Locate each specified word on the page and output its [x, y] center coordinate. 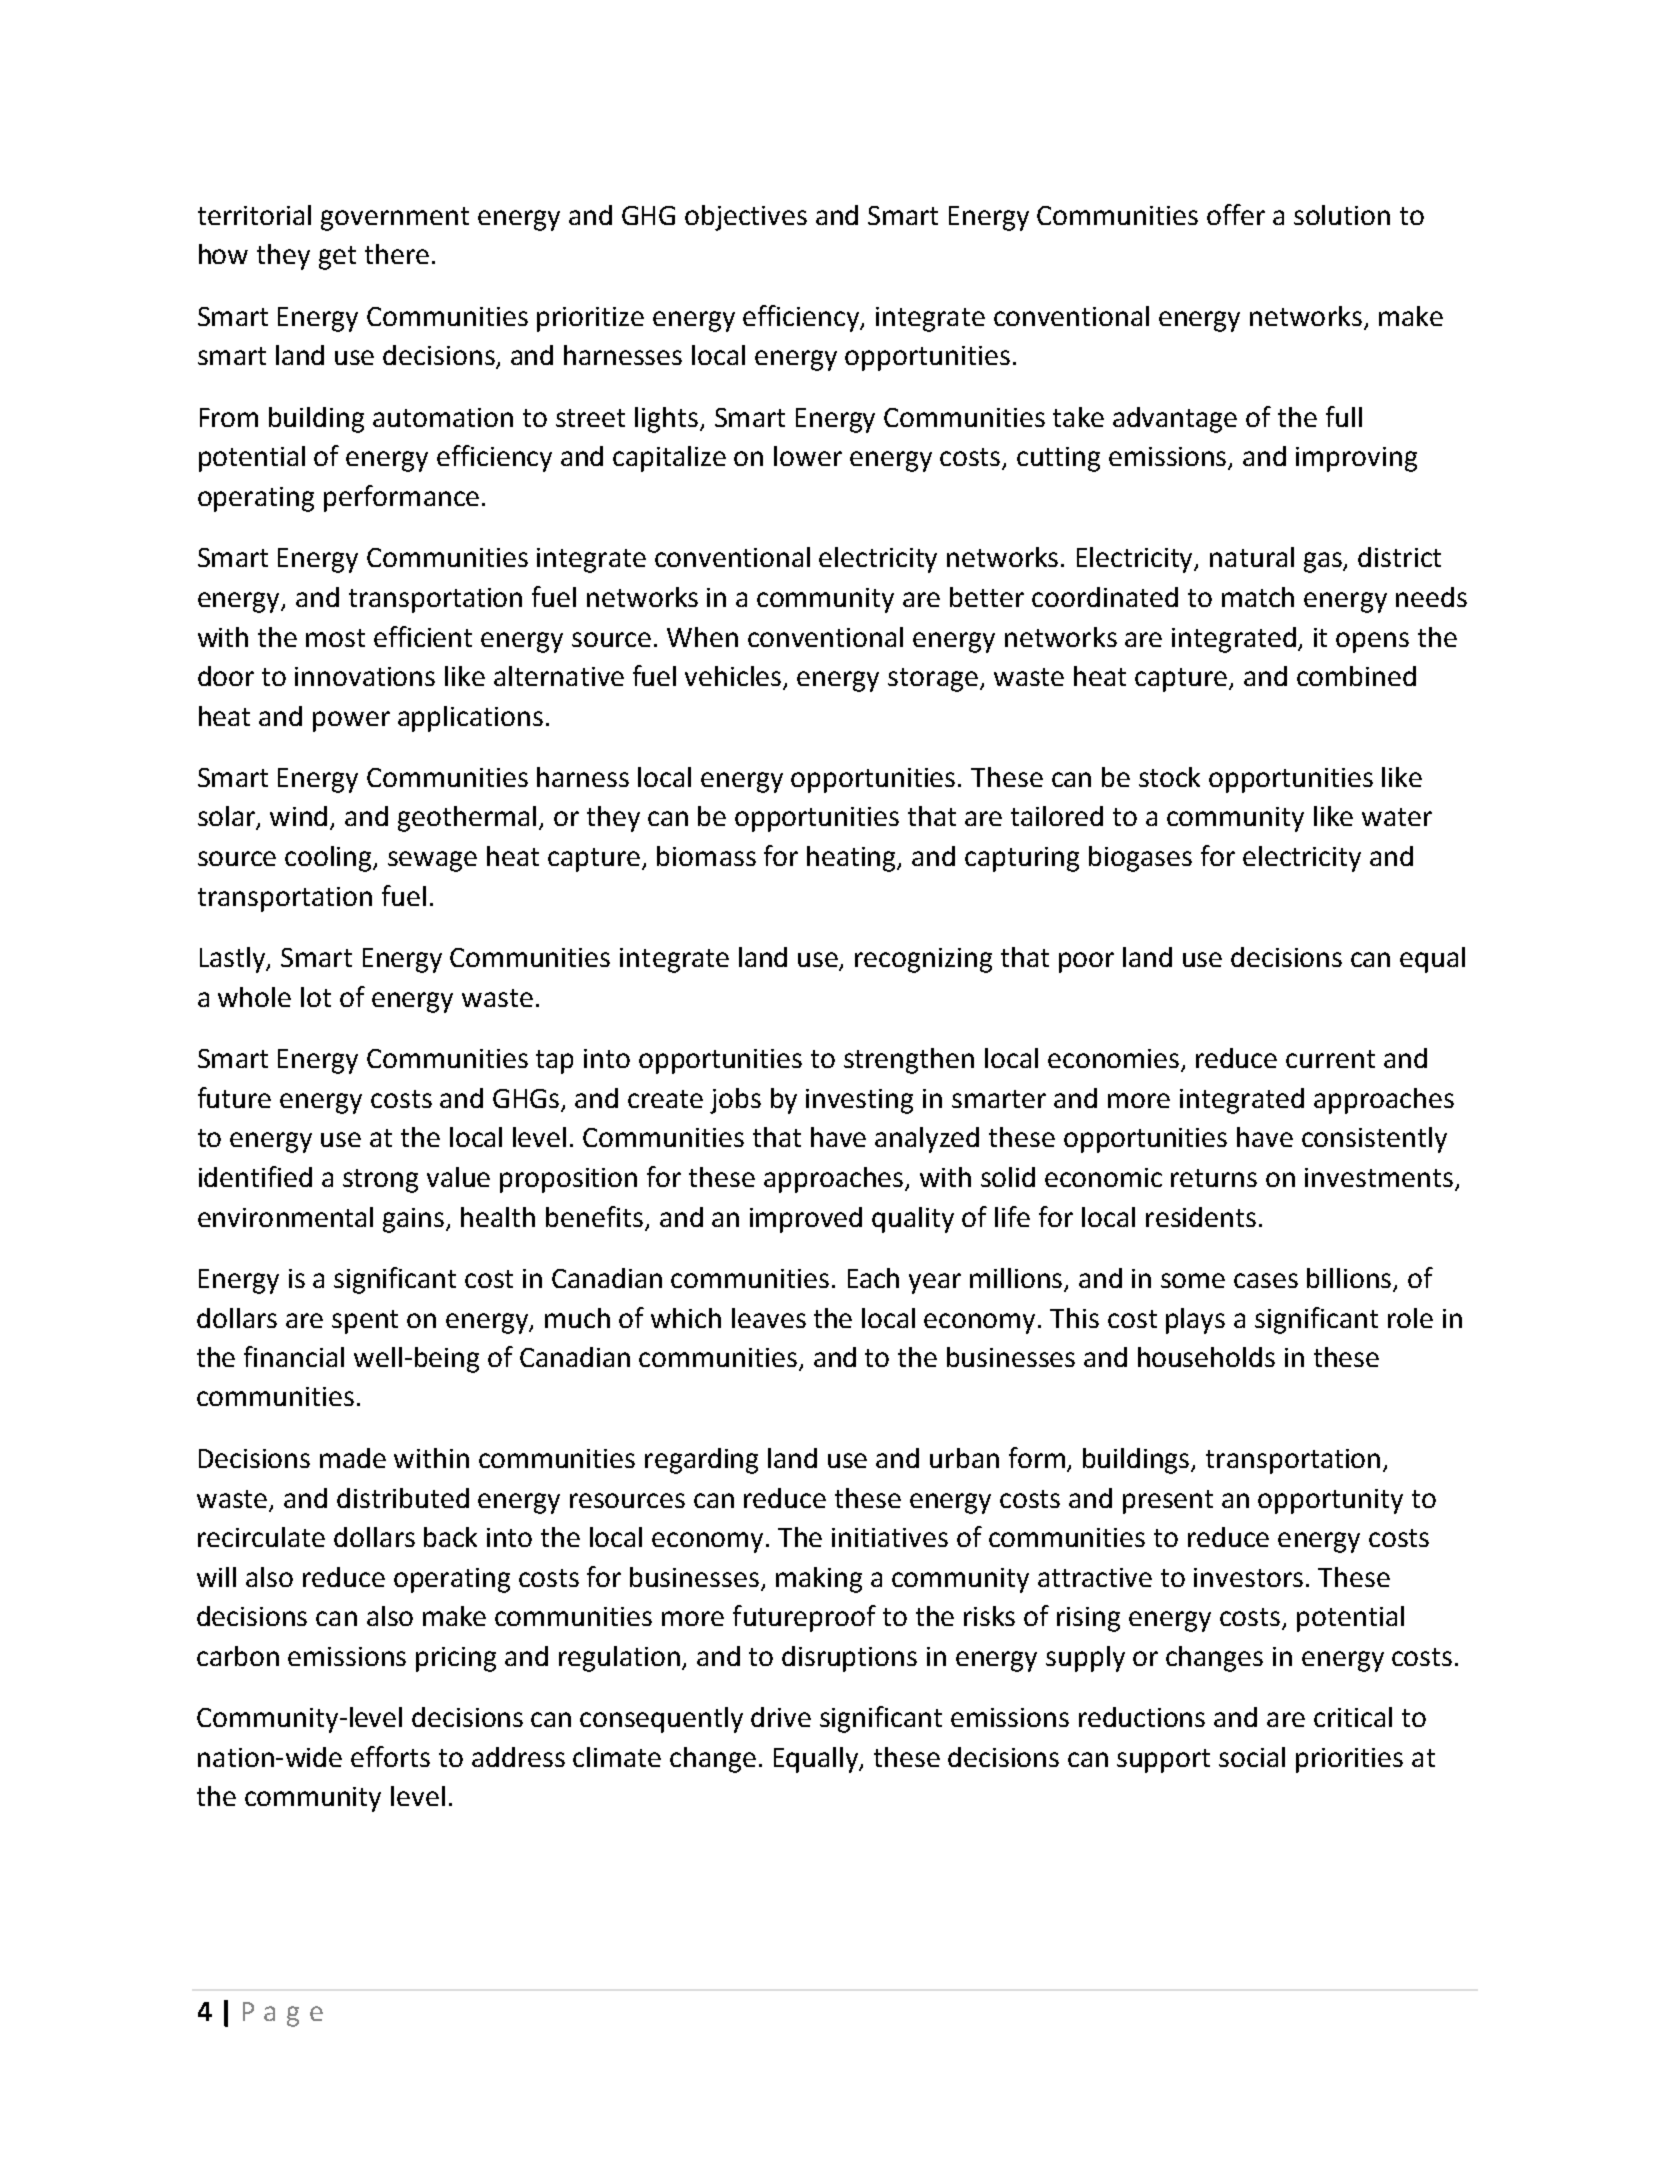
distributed [403, 1498]
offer [1236, 214]
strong [380, 1181]
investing [859, 1101]
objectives [746, 218]
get [337, 258]
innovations [365, 676]
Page [283, 2014]
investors [1248, 1577]
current [1330, 1059]
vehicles [734, 677]
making [819, 1580]
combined [1356, 676]
